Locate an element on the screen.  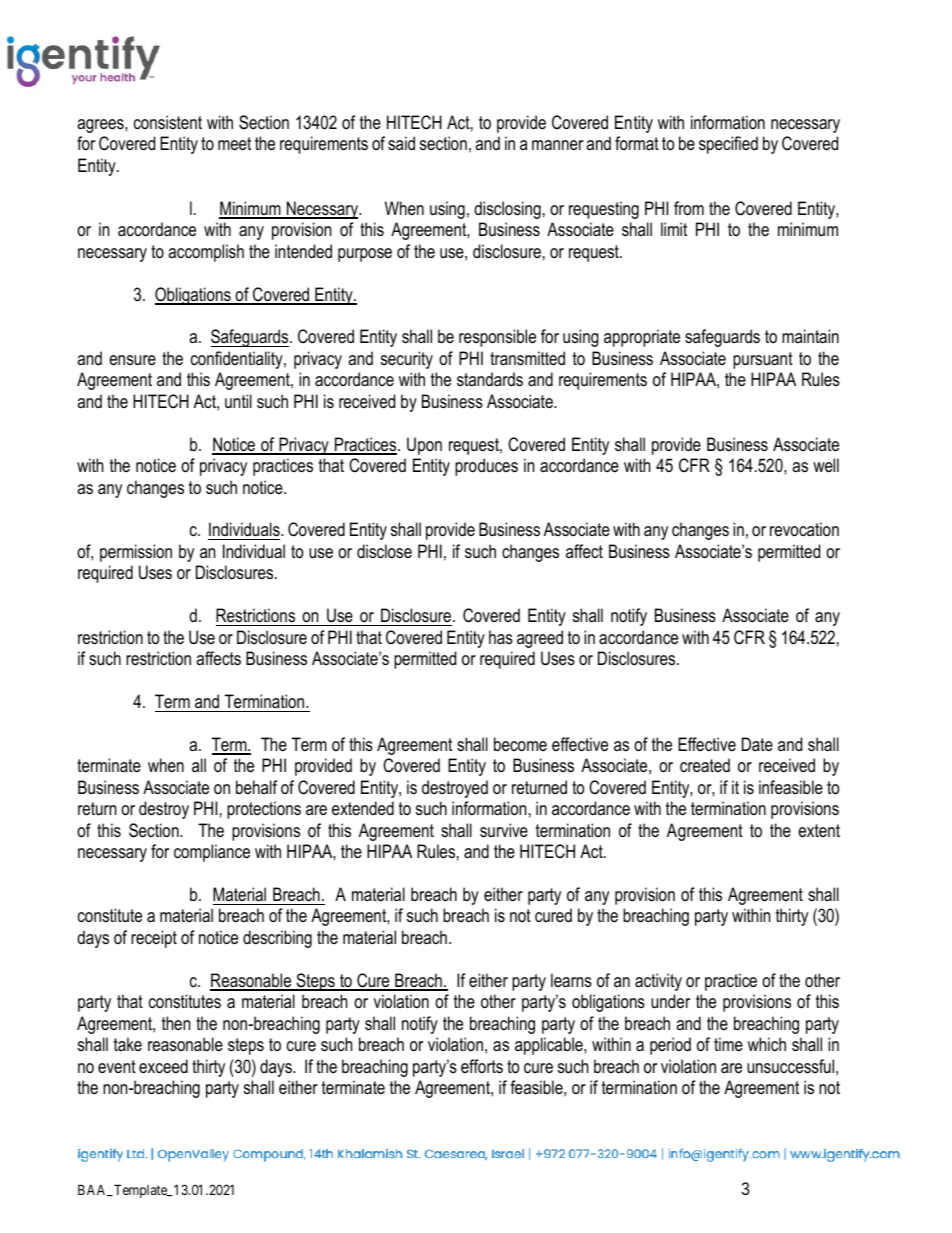
specified is located at coordinates (728, 145).
